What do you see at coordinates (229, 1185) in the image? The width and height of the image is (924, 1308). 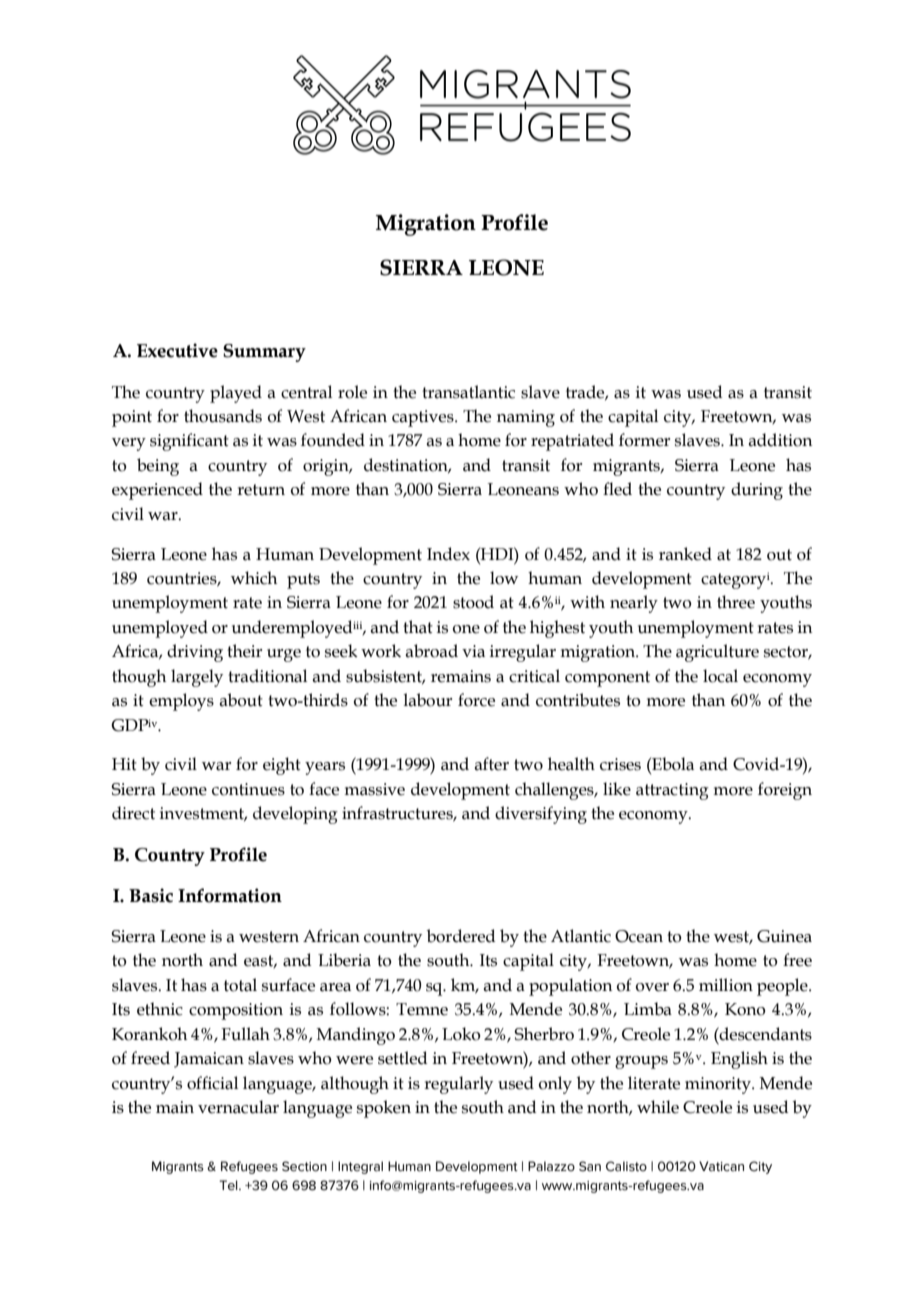 I see `Tel` at bounding box center [229, 1185].
